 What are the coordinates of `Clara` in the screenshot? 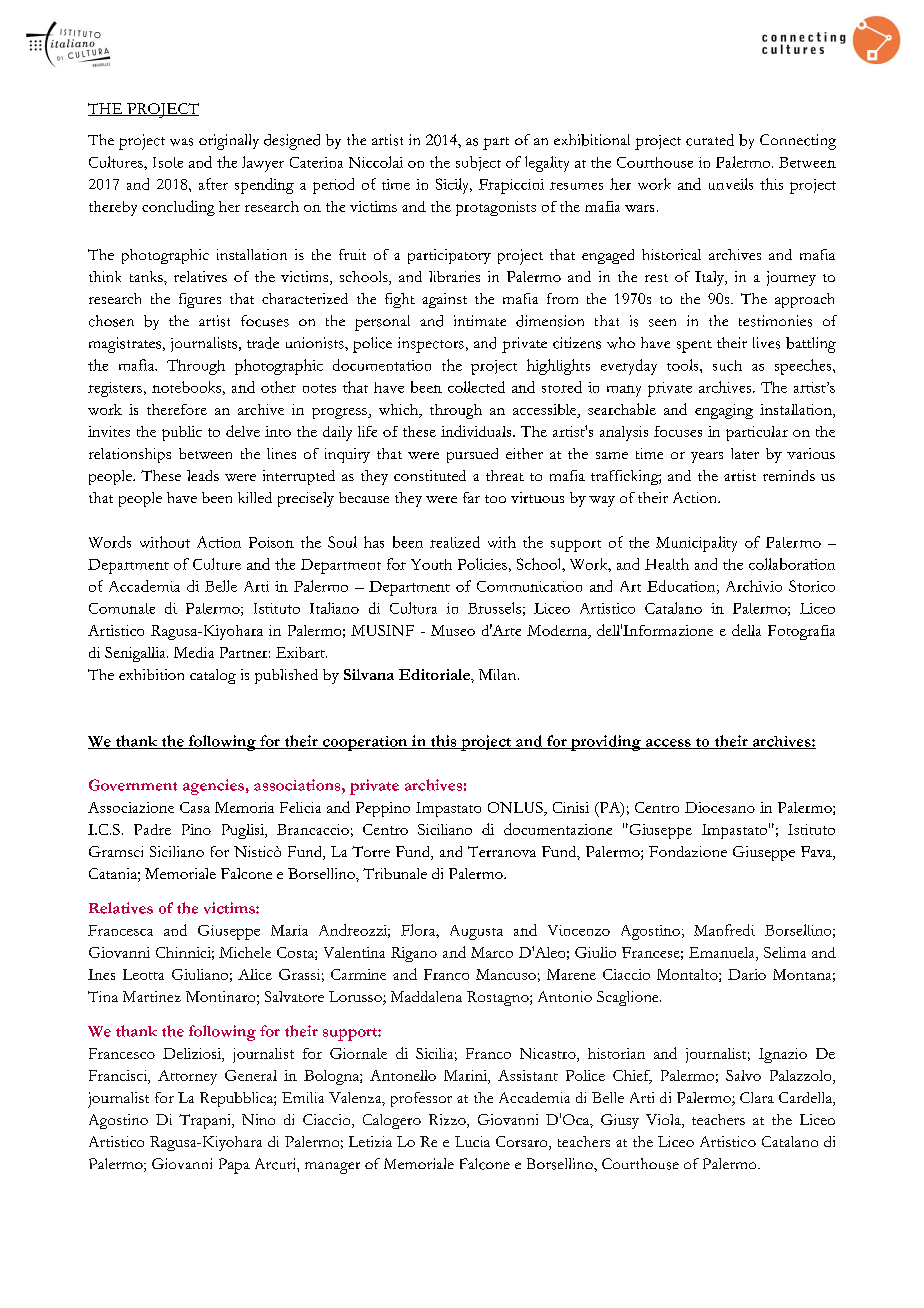 It's located at (757, 1097).
